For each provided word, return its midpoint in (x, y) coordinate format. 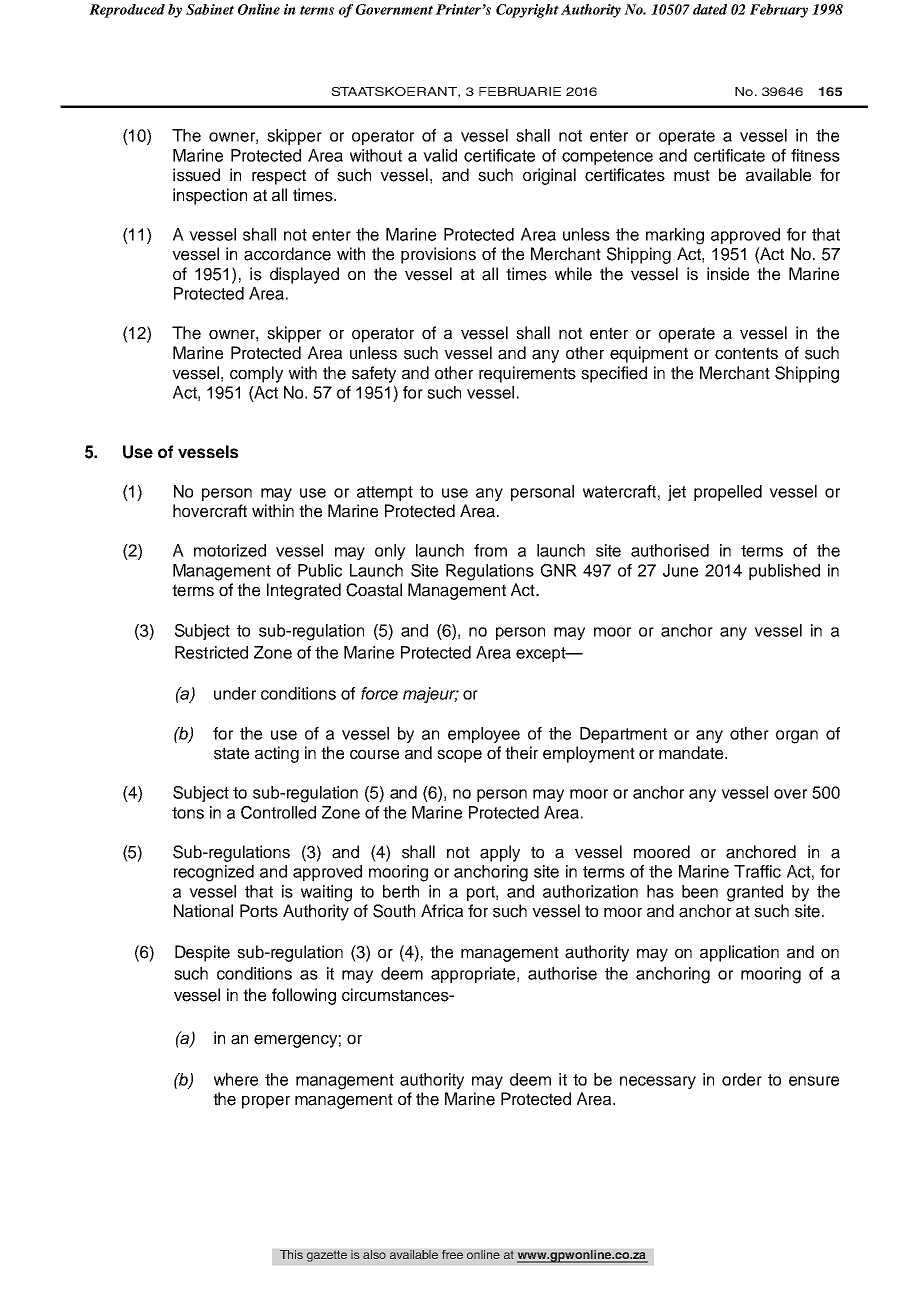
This (291, 1254)
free (452, 1254)
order (742, 1079)
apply (500, 853)
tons (188, 813)
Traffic (757, 871)
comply (256, 374)
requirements (527, 374)
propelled (728, 493)
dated (710, 9)
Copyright (527, 11)
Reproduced (127, 11)
